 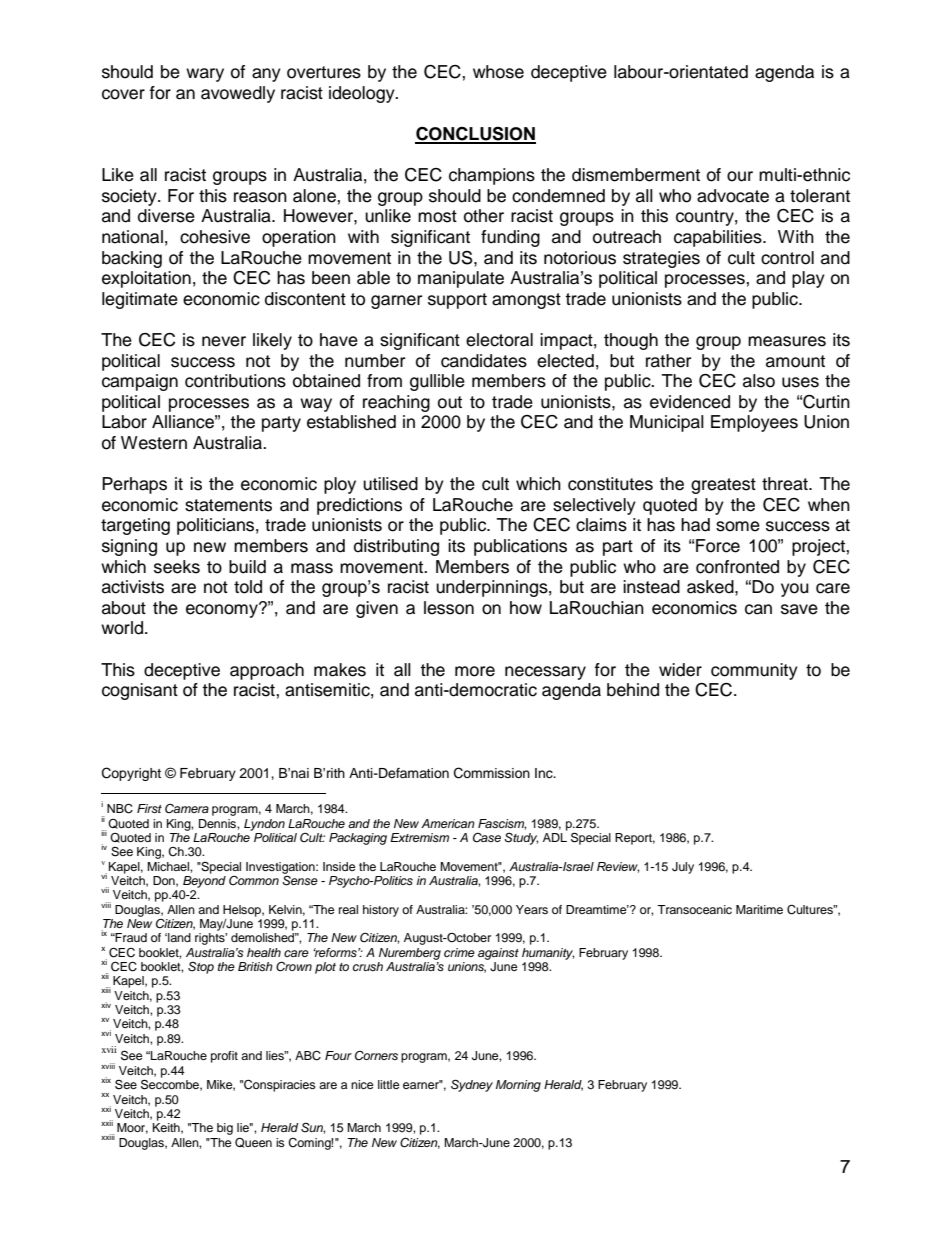 I want to click on advocate, so click(x=733, y=196).
